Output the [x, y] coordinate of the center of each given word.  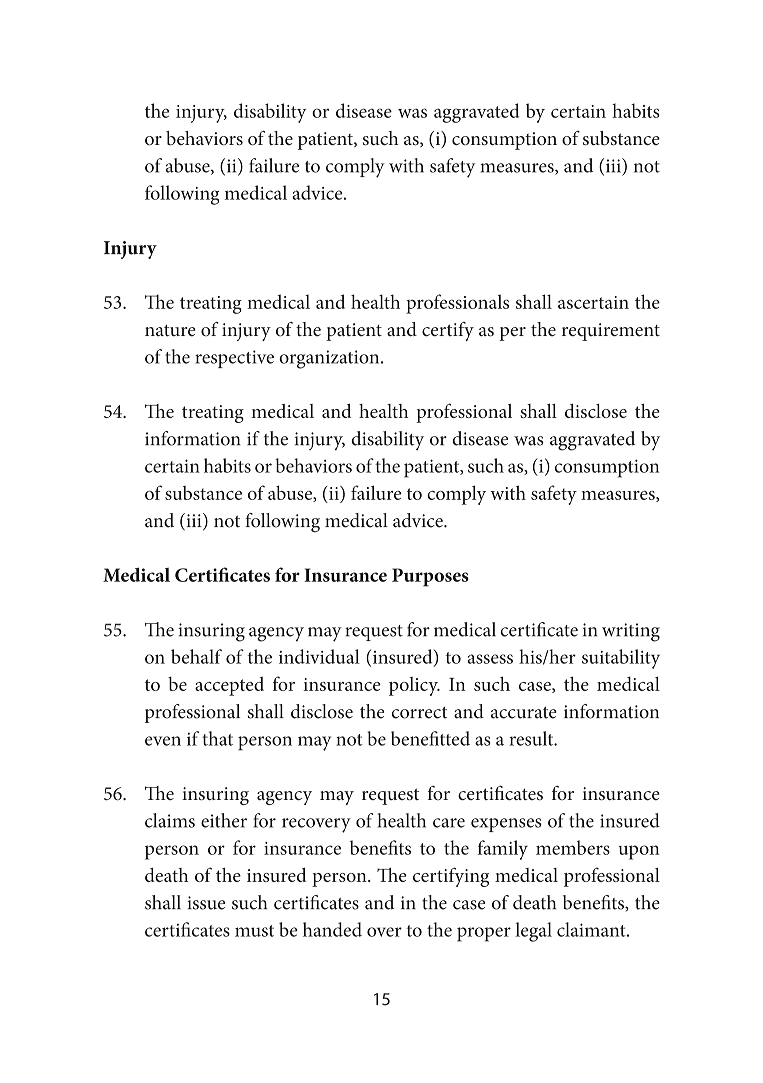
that [217, 738]
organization [330, 359]
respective [234, 359]
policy [414, 686]
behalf [196, 656]
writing [631, 632]
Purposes [430, 577]
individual [319, 656]
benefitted [430, 738]
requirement [611, 332]
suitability [621, 659]
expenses [506, 825]
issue [206, 903]
